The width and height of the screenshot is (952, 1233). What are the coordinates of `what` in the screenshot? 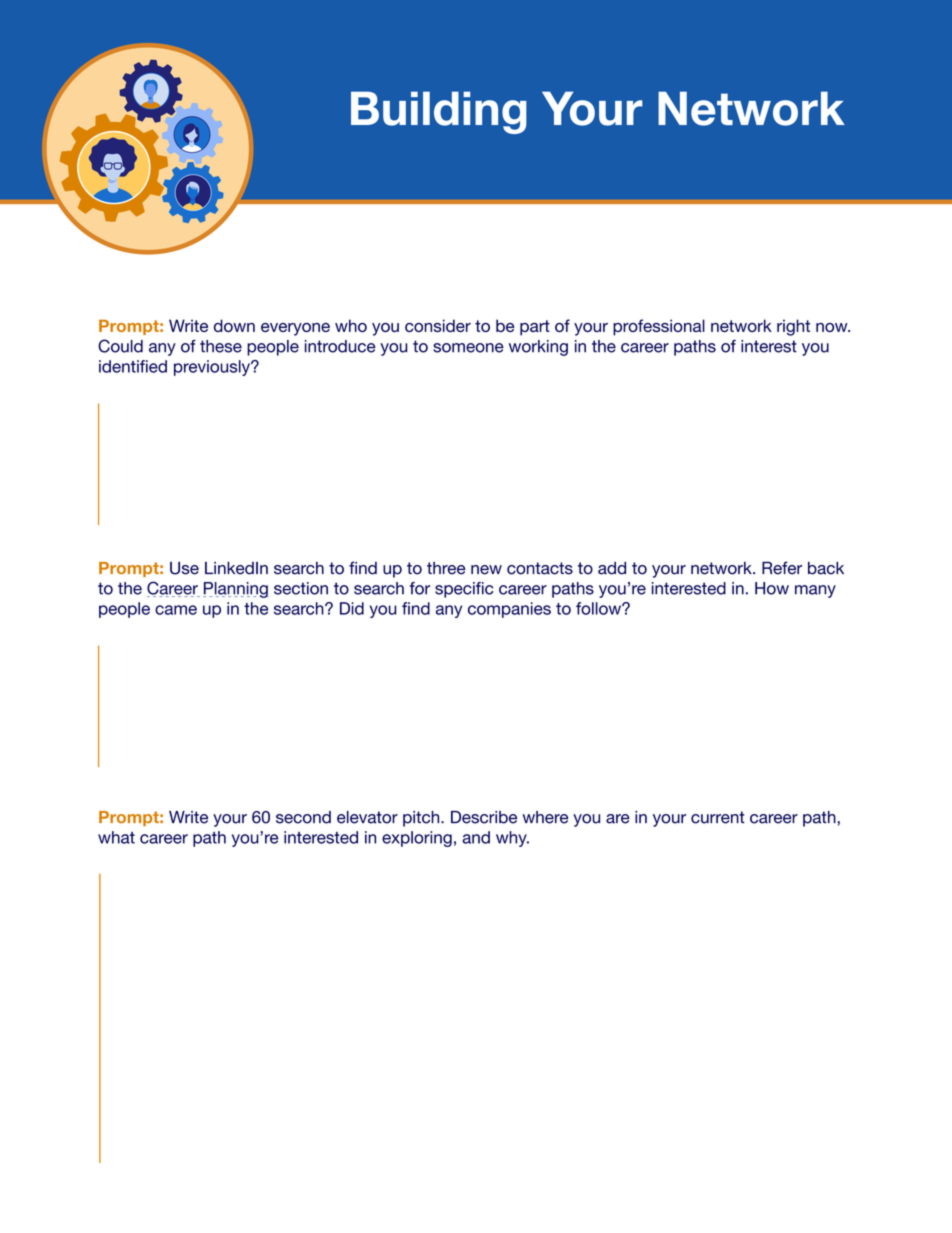 It's located at (116, 837).
